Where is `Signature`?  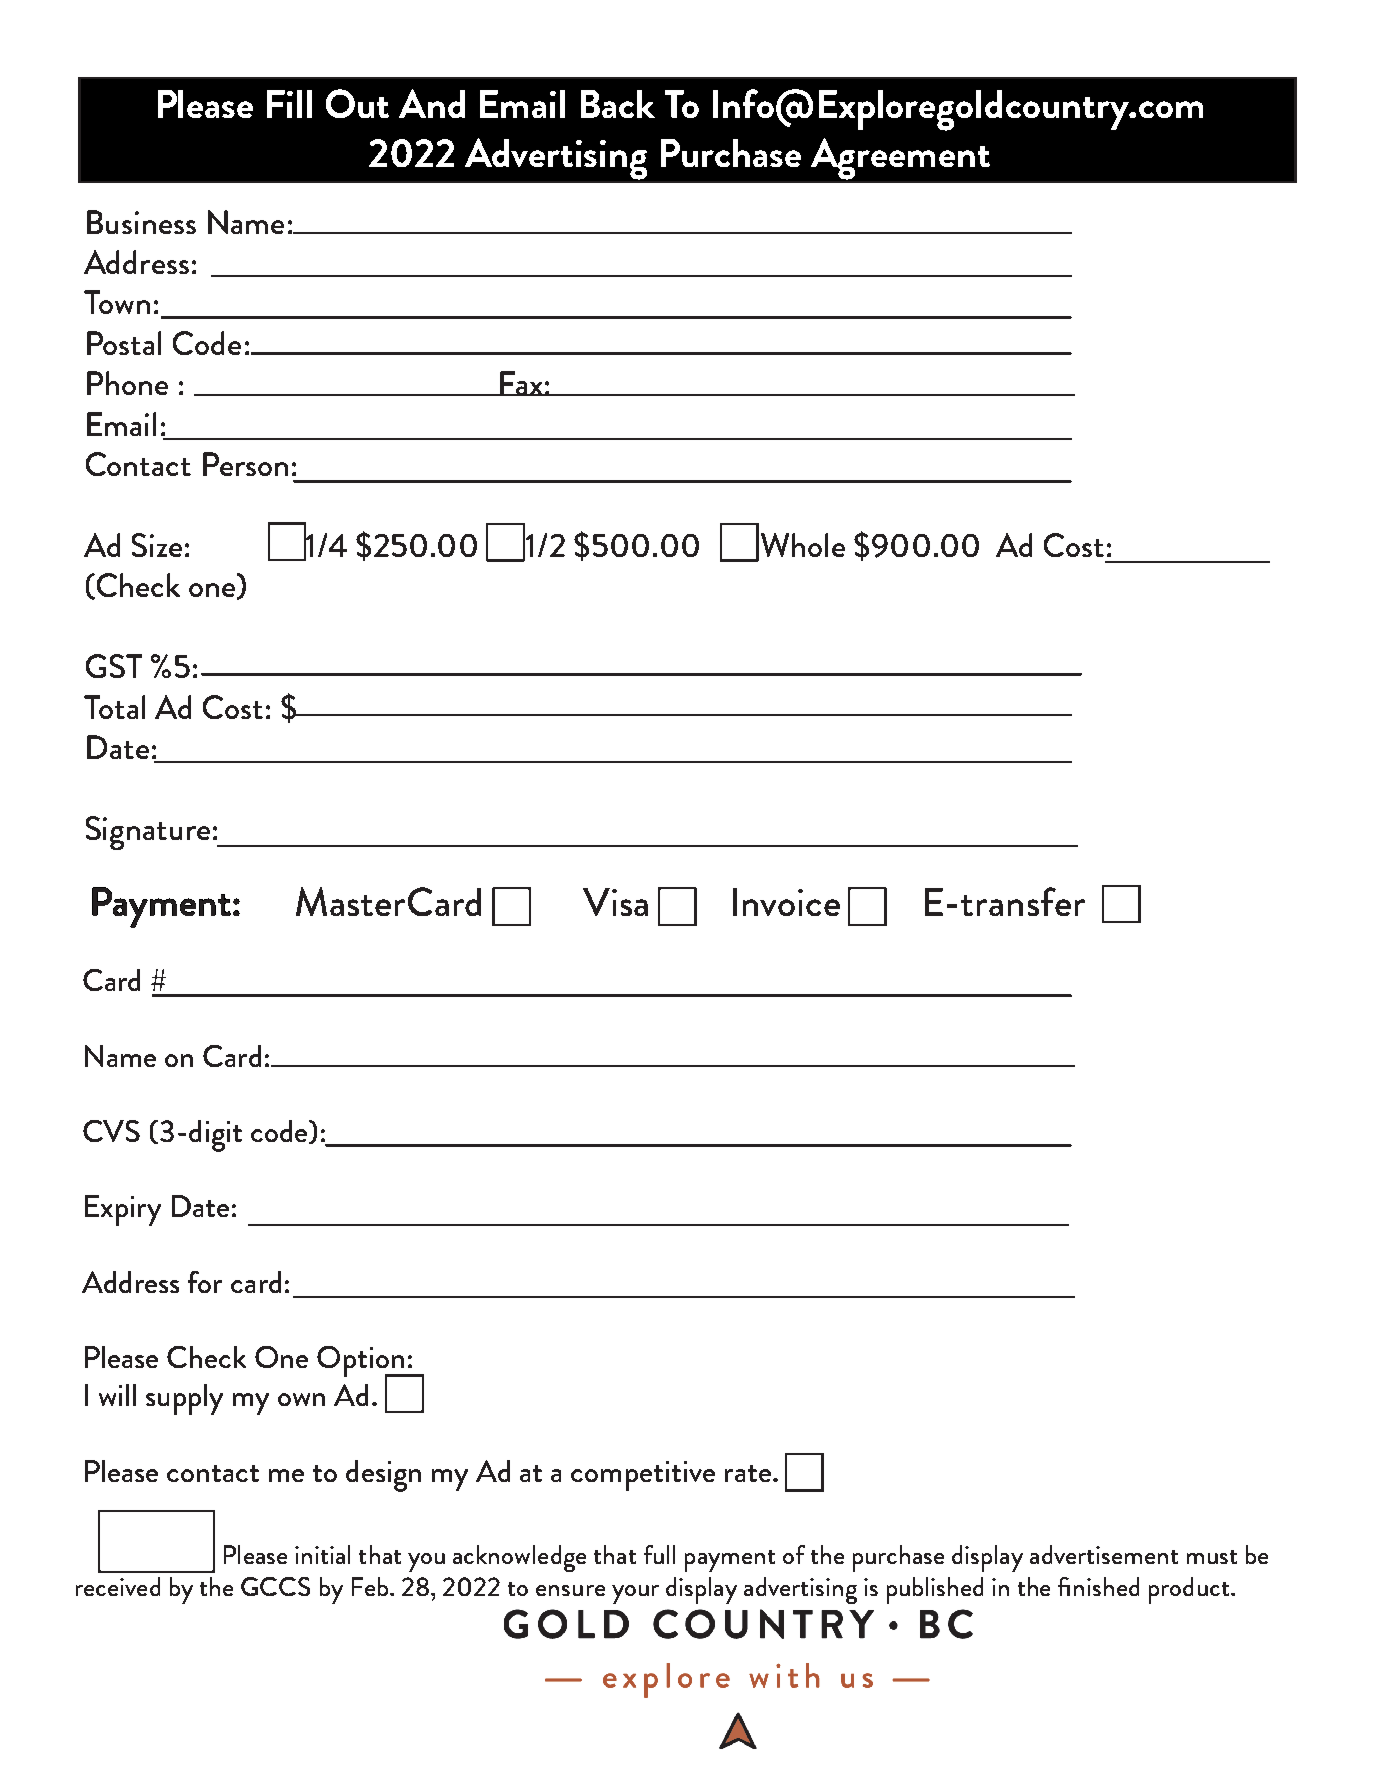
Signature is located at coordinates (148, 833).
